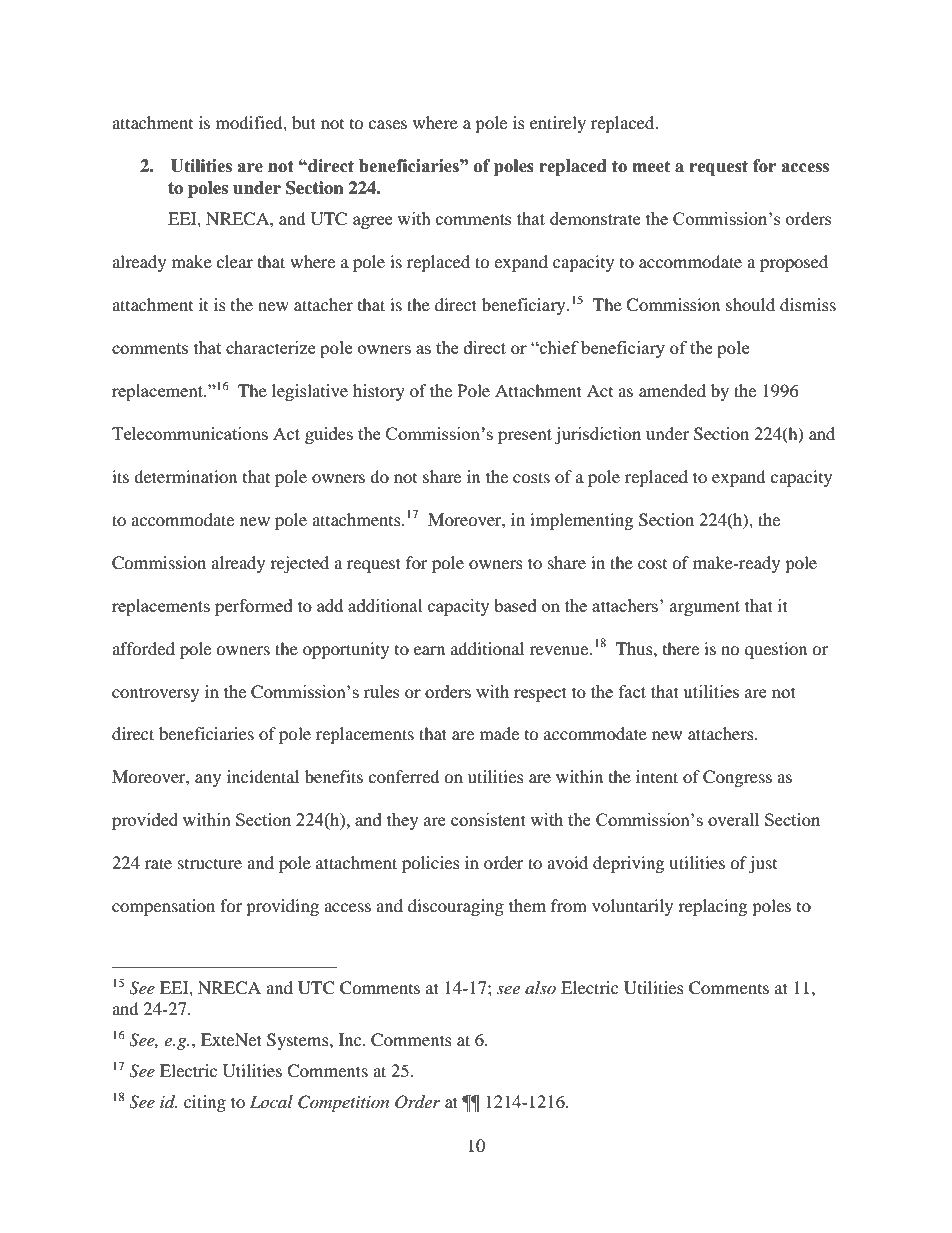 This screenshot has width=952, height=1233. What do you see at coordinates (651, 166) in the screenshot?
I see `meet` at bounding box center [651, 166].
